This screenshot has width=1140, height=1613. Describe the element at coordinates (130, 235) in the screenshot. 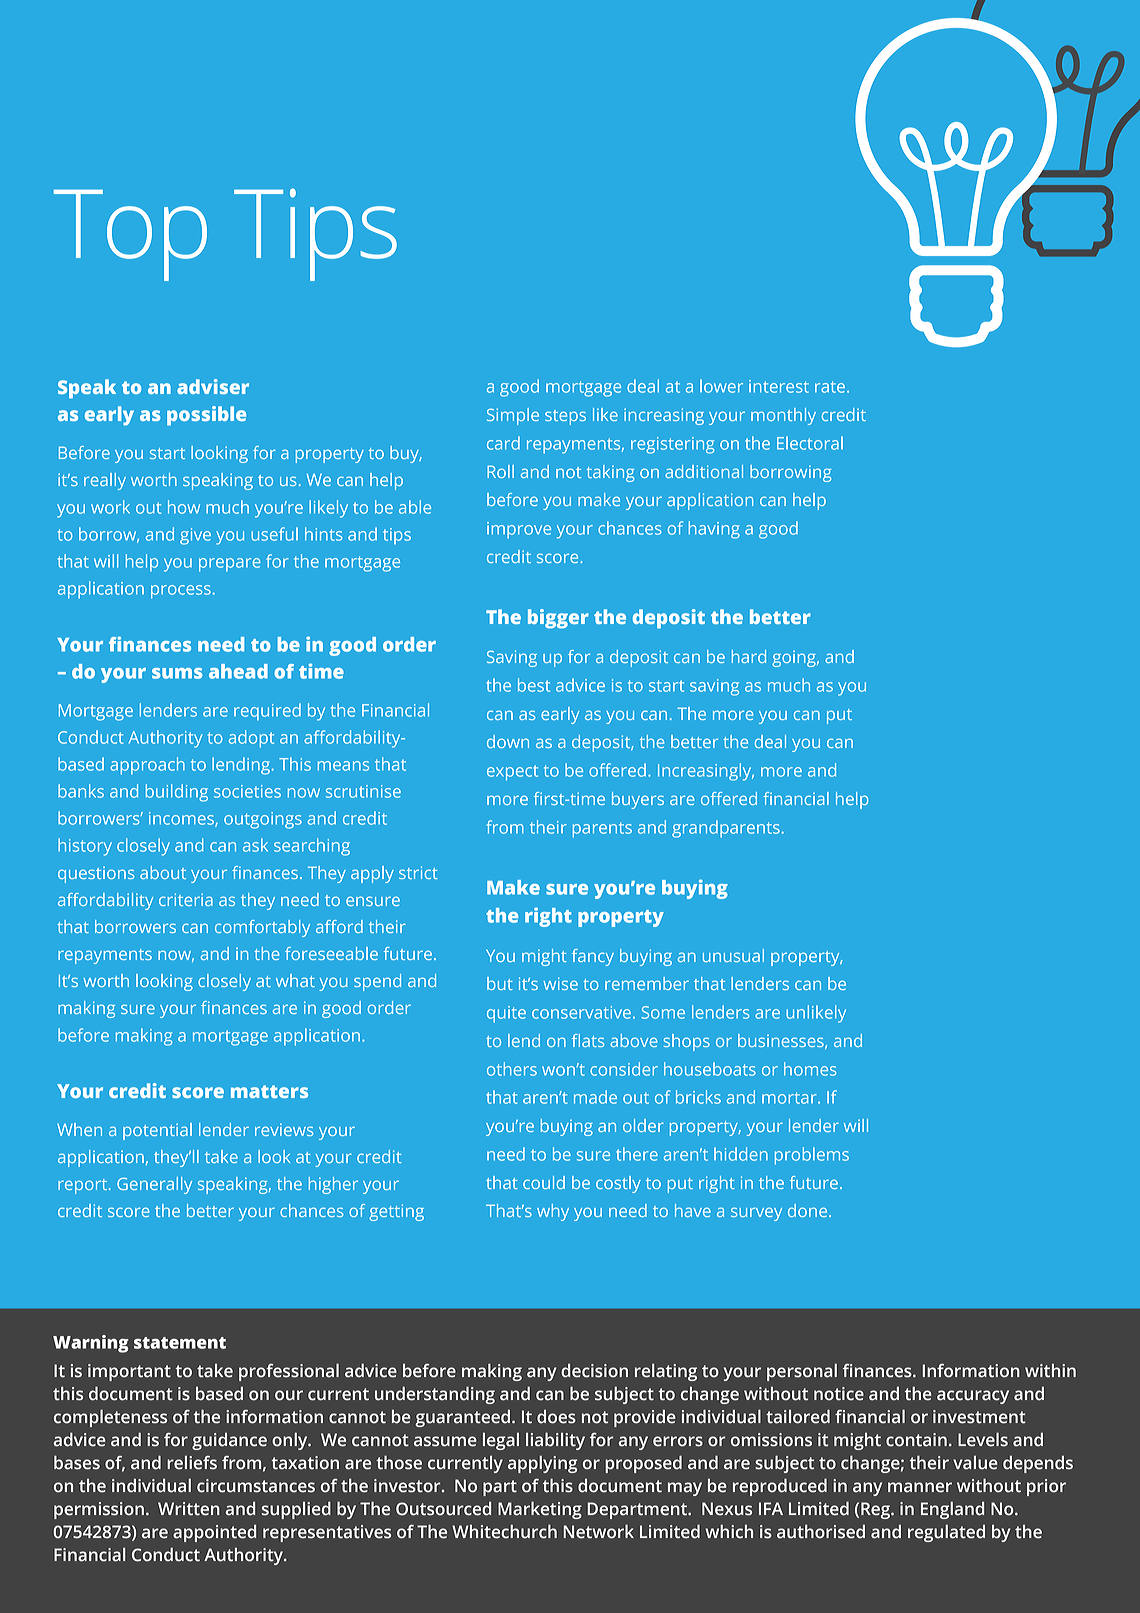

I see `Top` at that location.
